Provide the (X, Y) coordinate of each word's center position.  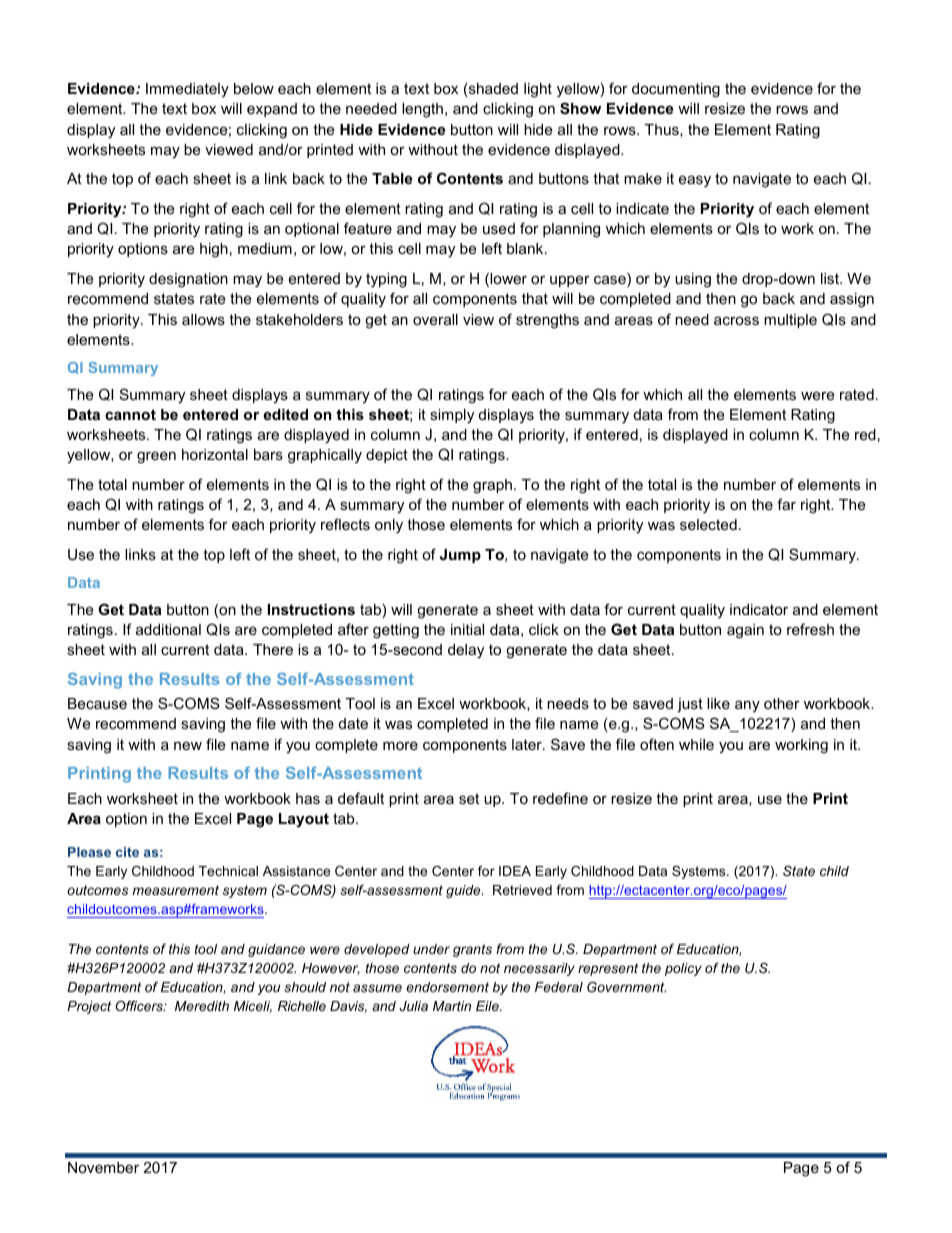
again (745, 631)
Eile (488, 1006)
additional (168, 629)
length (422, 110)
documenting (676, 90)
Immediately (187, 90)
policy (683, 969)
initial (467, 629)
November (103, 1167)
